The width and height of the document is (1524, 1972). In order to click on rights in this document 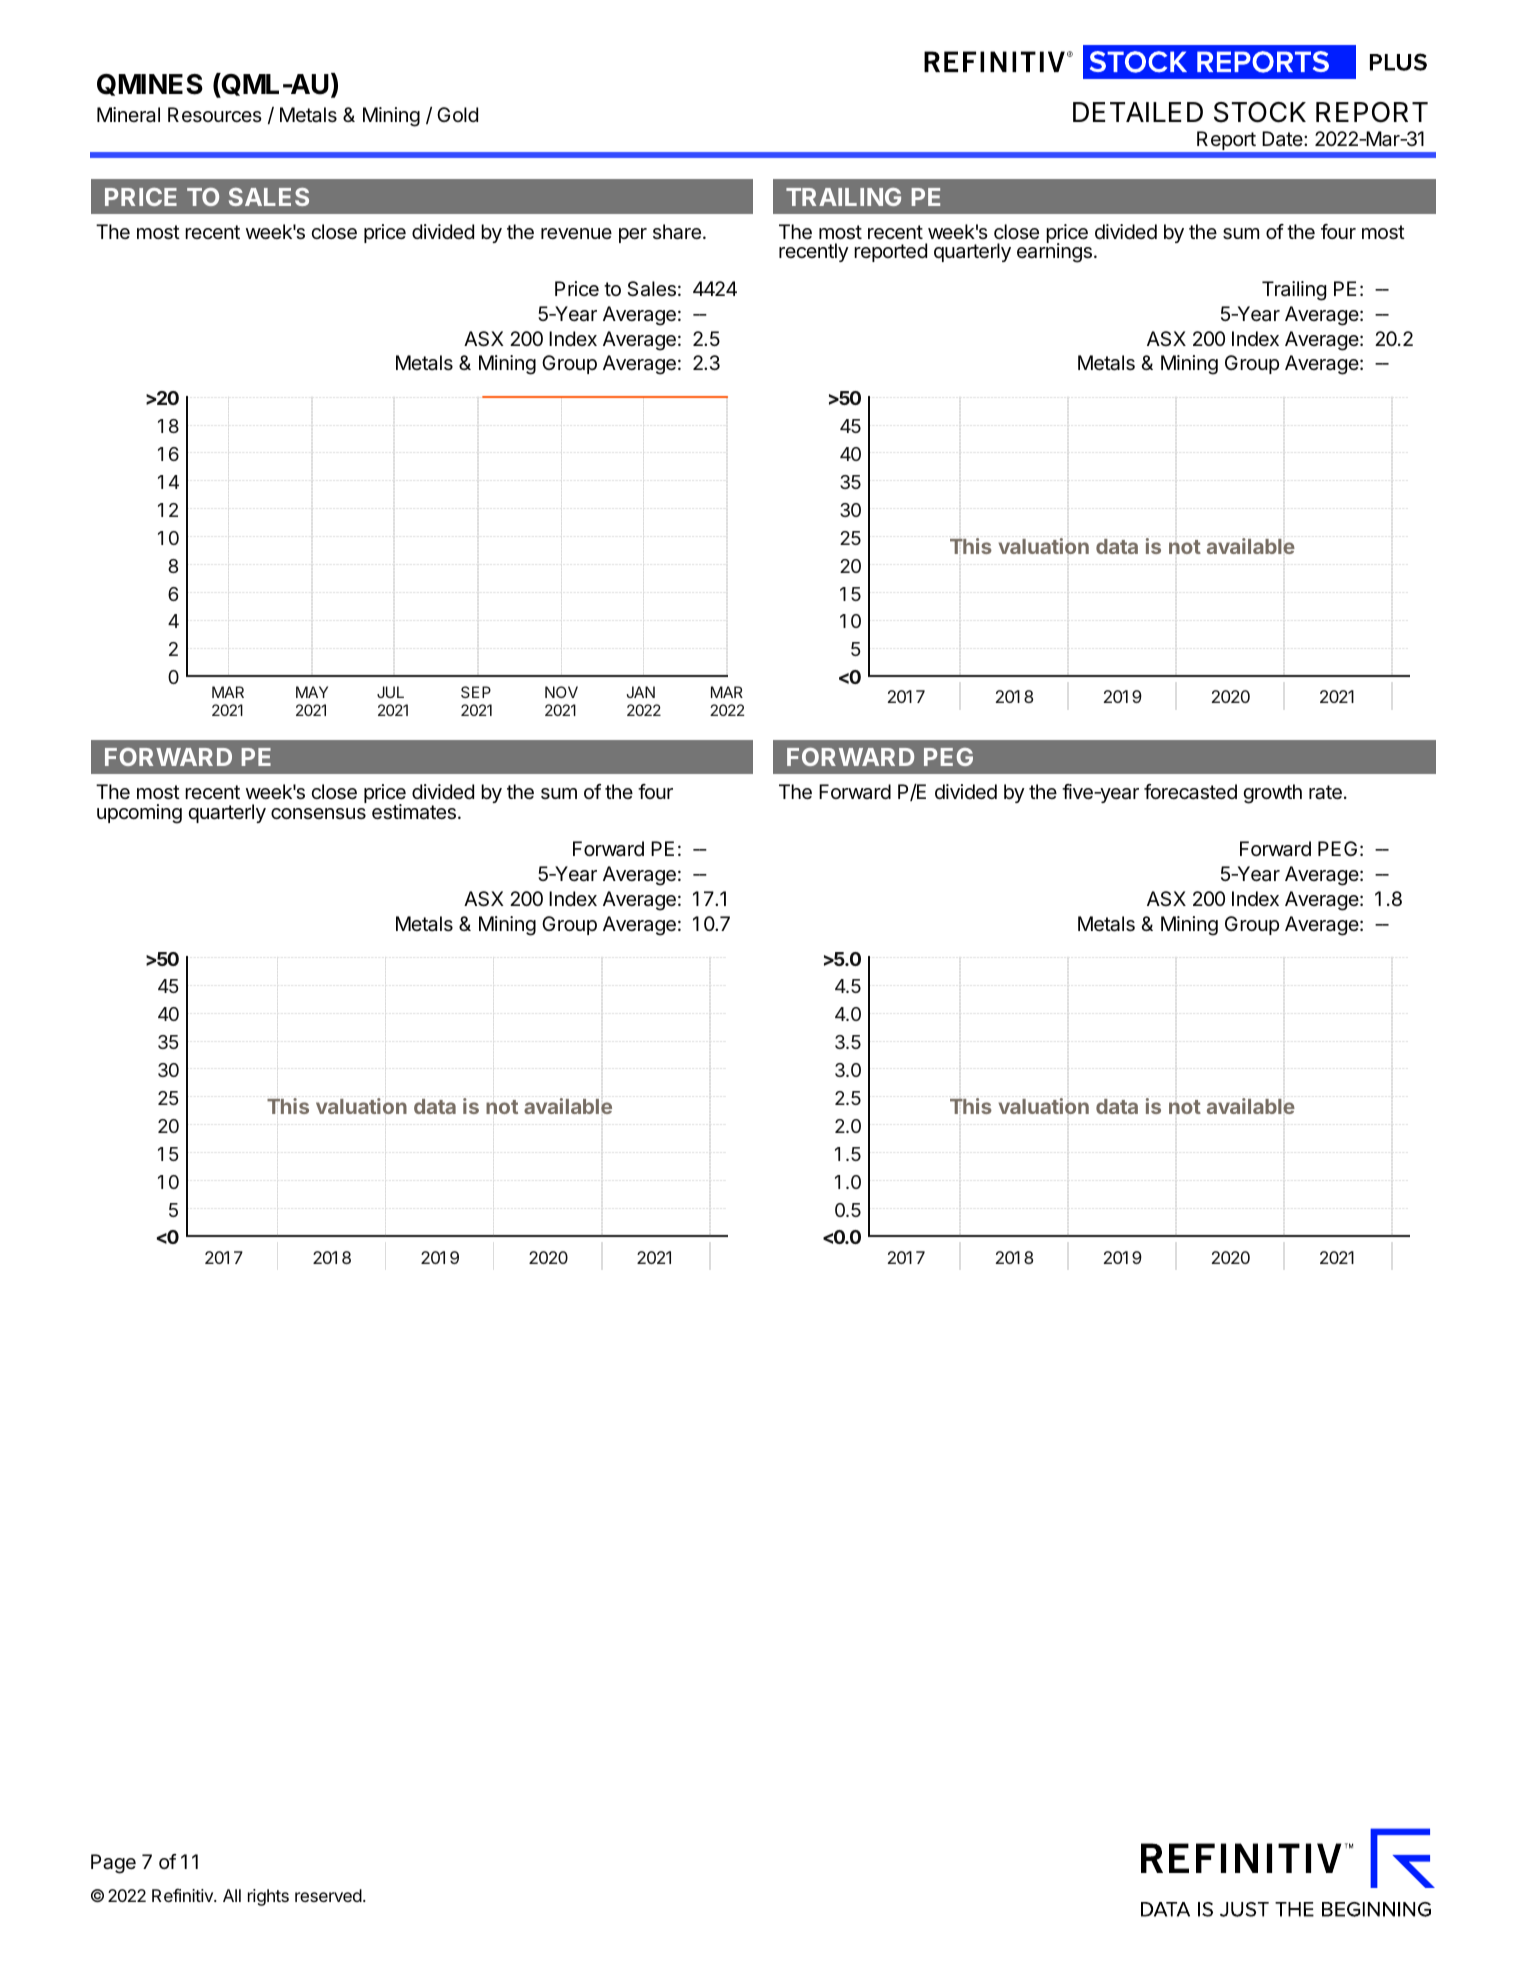, I will do `click(268, 1897)`.
